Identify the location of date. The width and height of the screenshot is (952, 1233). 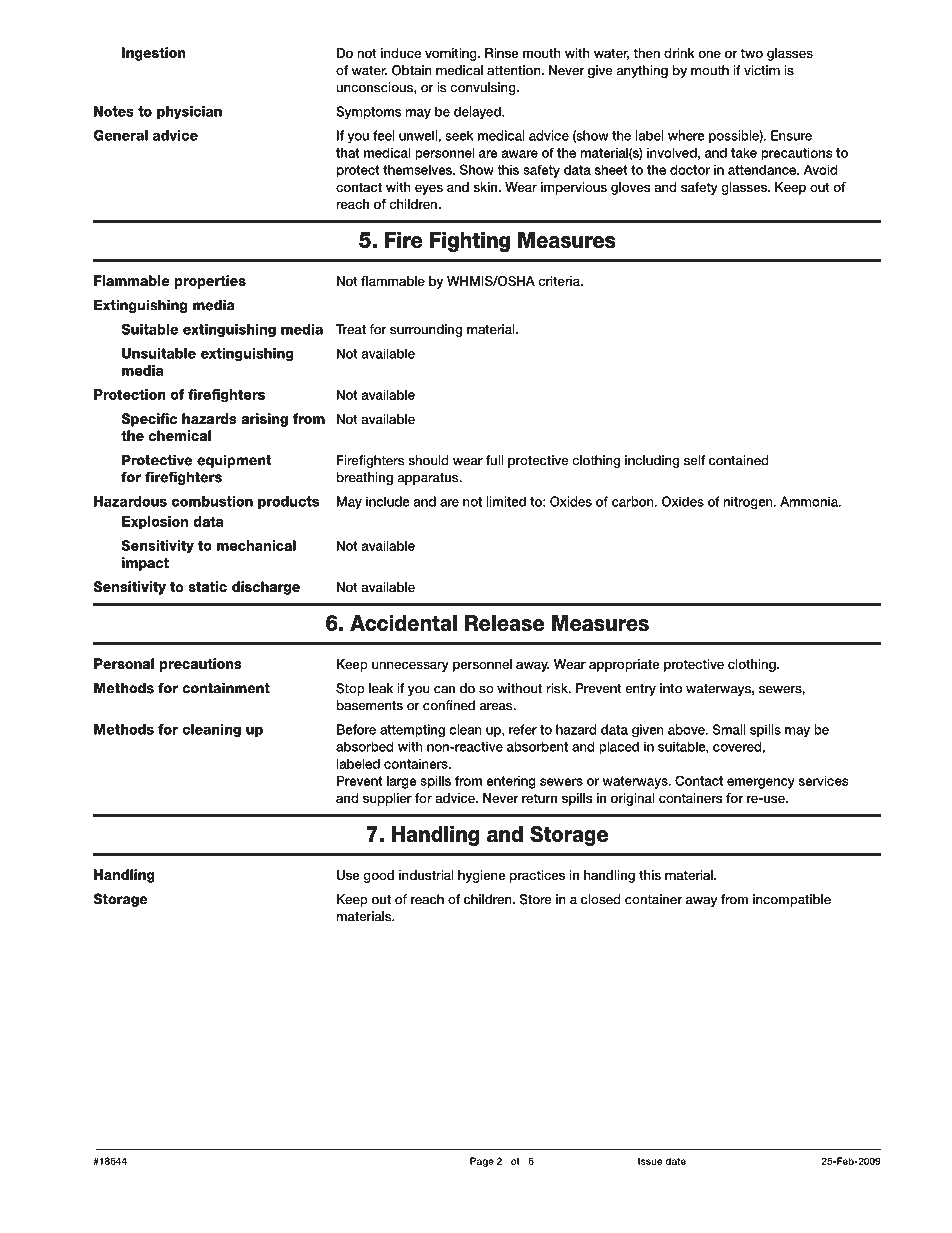
(675, 1161).
